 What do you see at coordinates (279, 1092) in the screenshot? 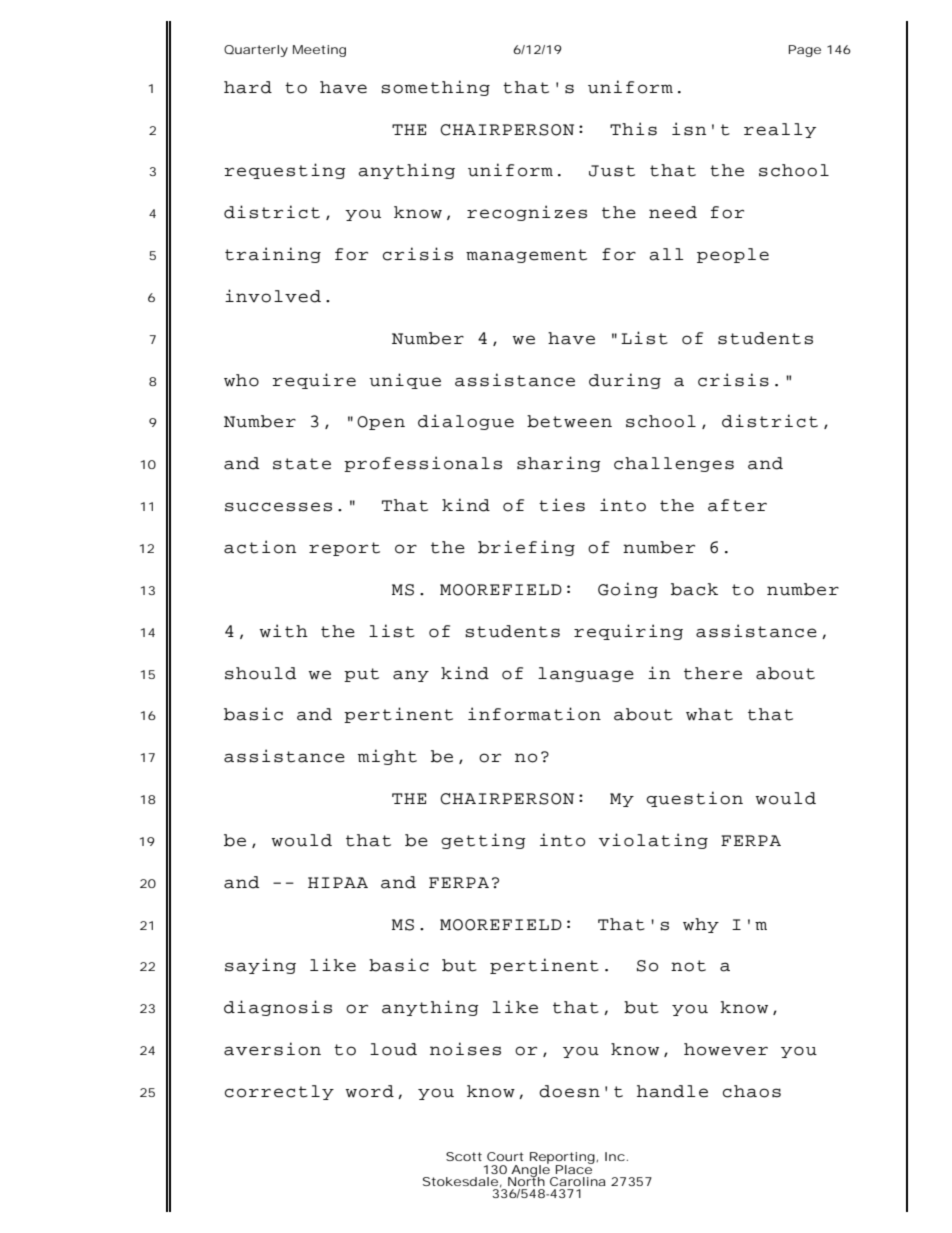
I see `correctly` at bounding box center [279, 1092].
